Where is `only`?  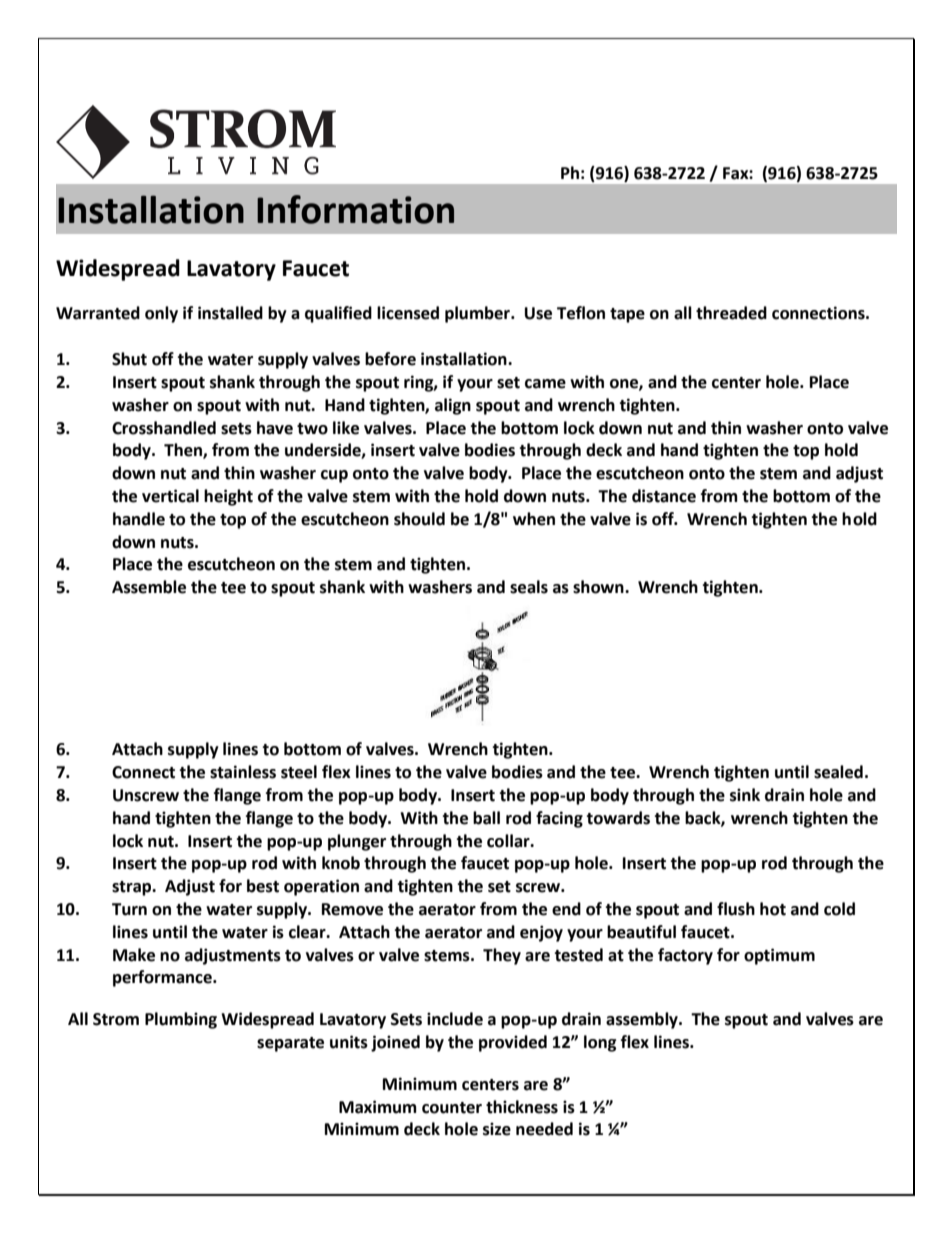
only is located at coordinates (161, 314).
